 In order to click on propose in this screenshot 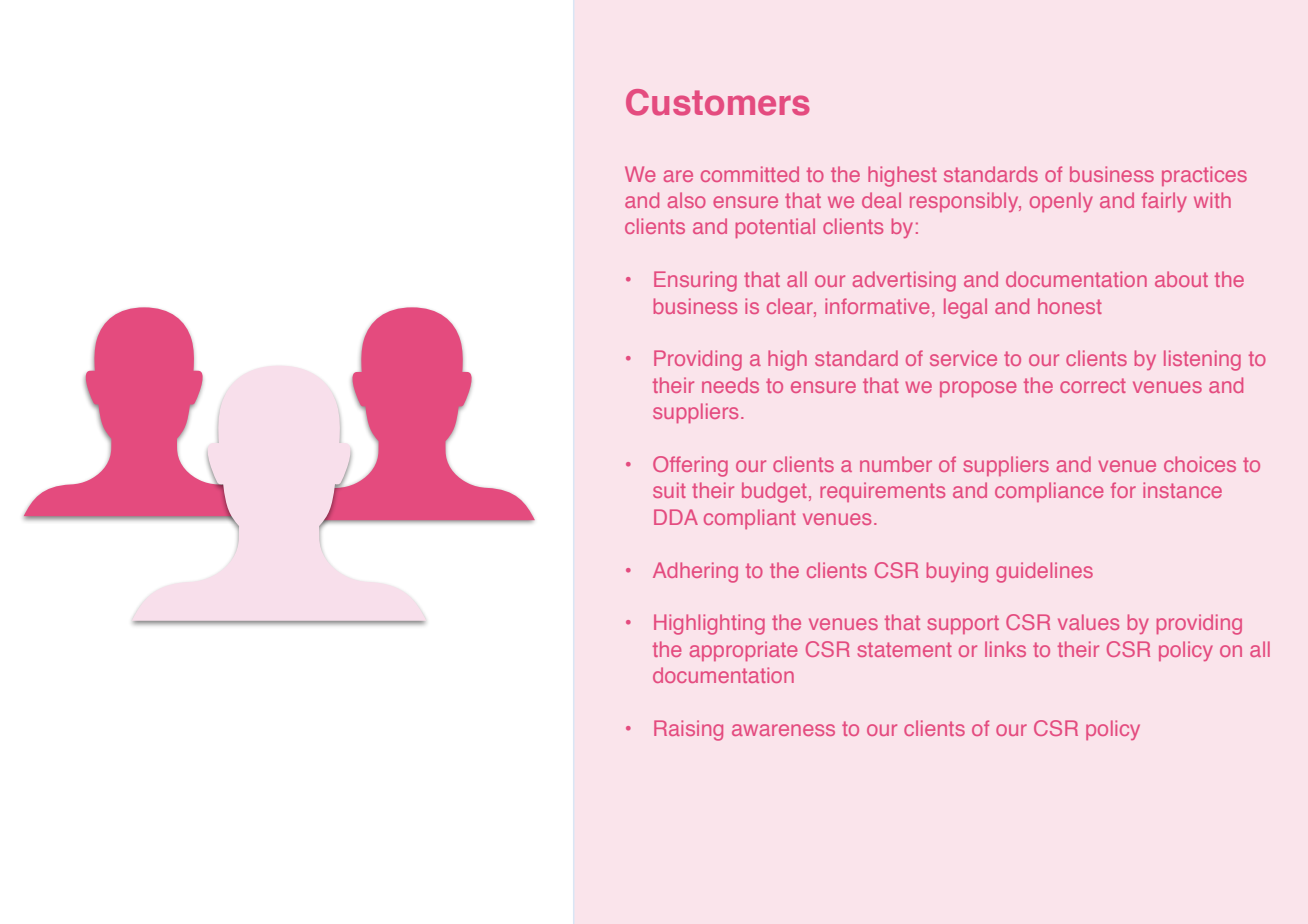, I will do `click(978, 389)`.
